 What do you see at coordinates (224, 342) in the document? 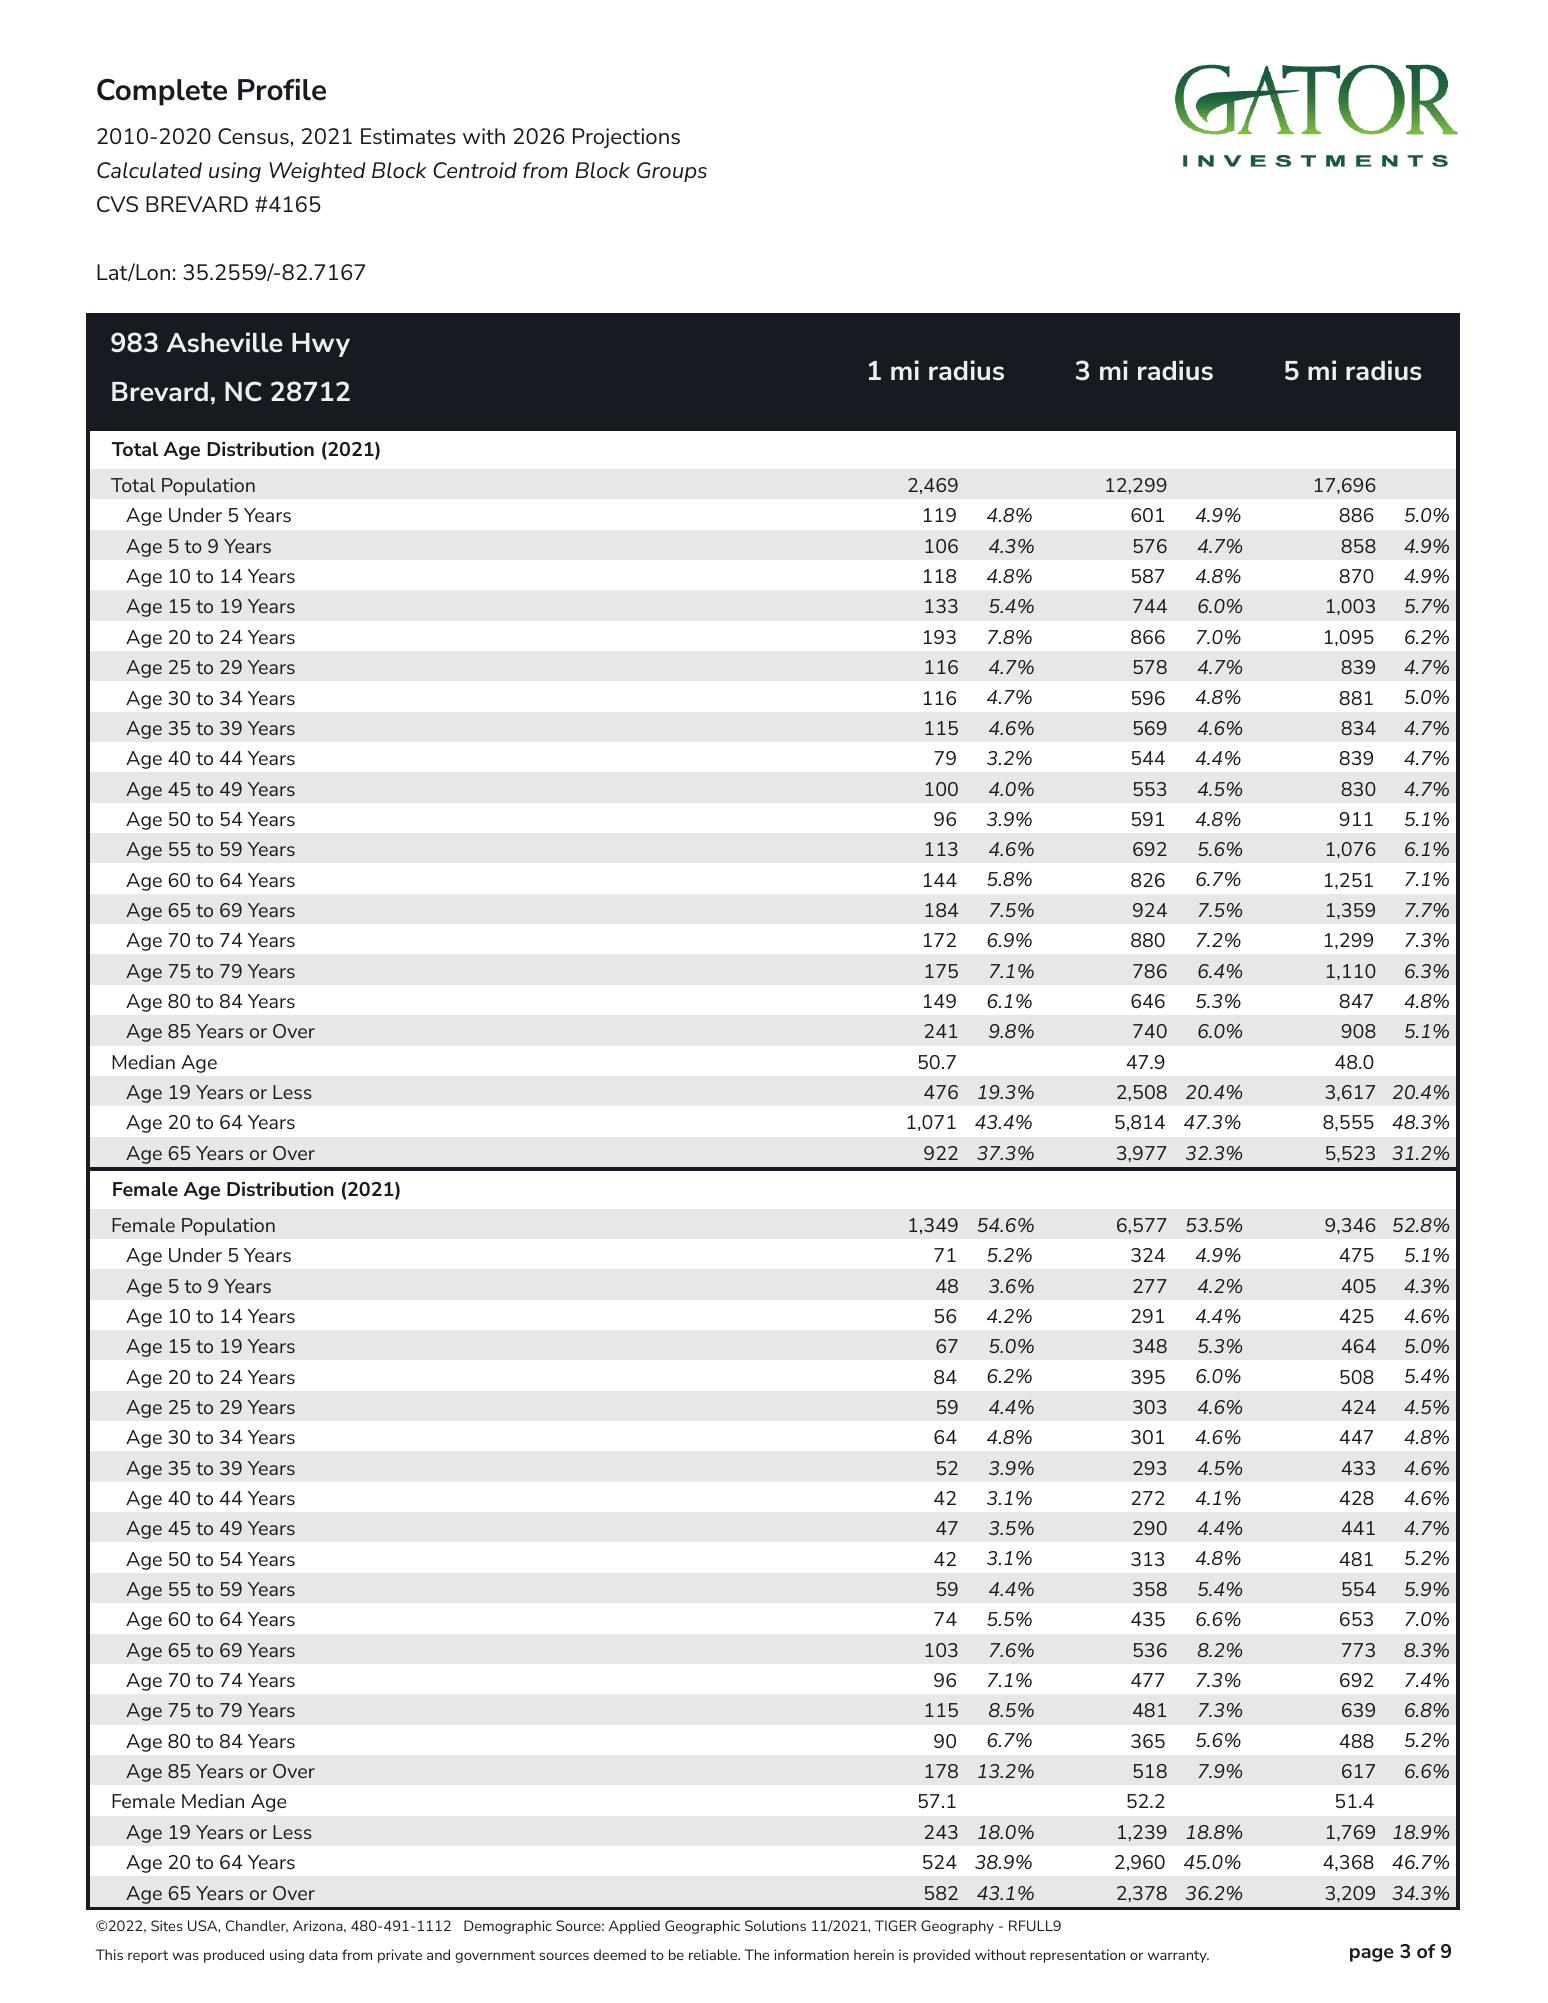
I see `Asheville` at bounding box center [224, 342].
